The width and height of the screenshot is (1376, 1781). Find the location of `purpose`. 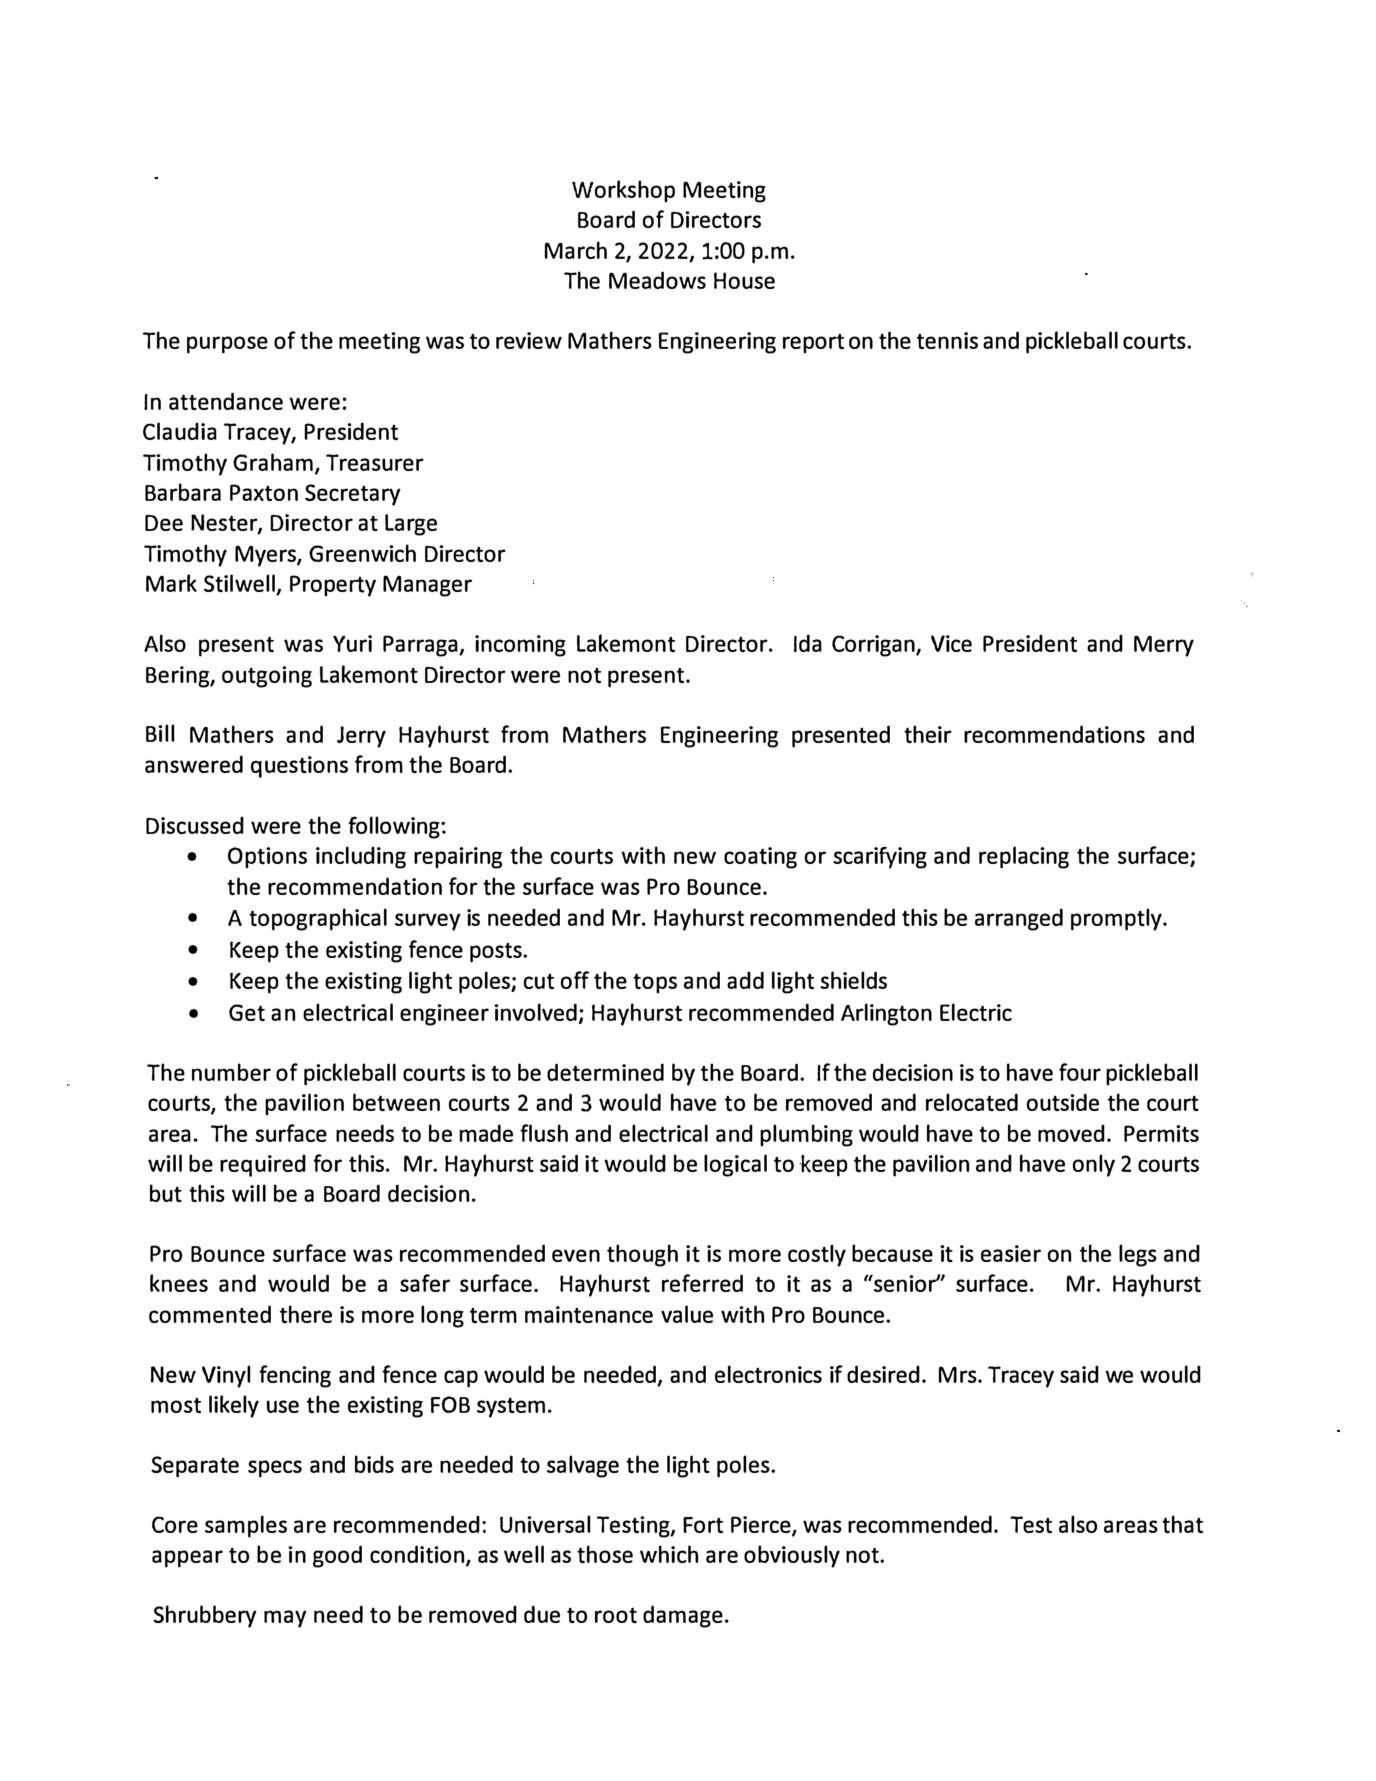

purpose is located at coordinates (227, 345).
